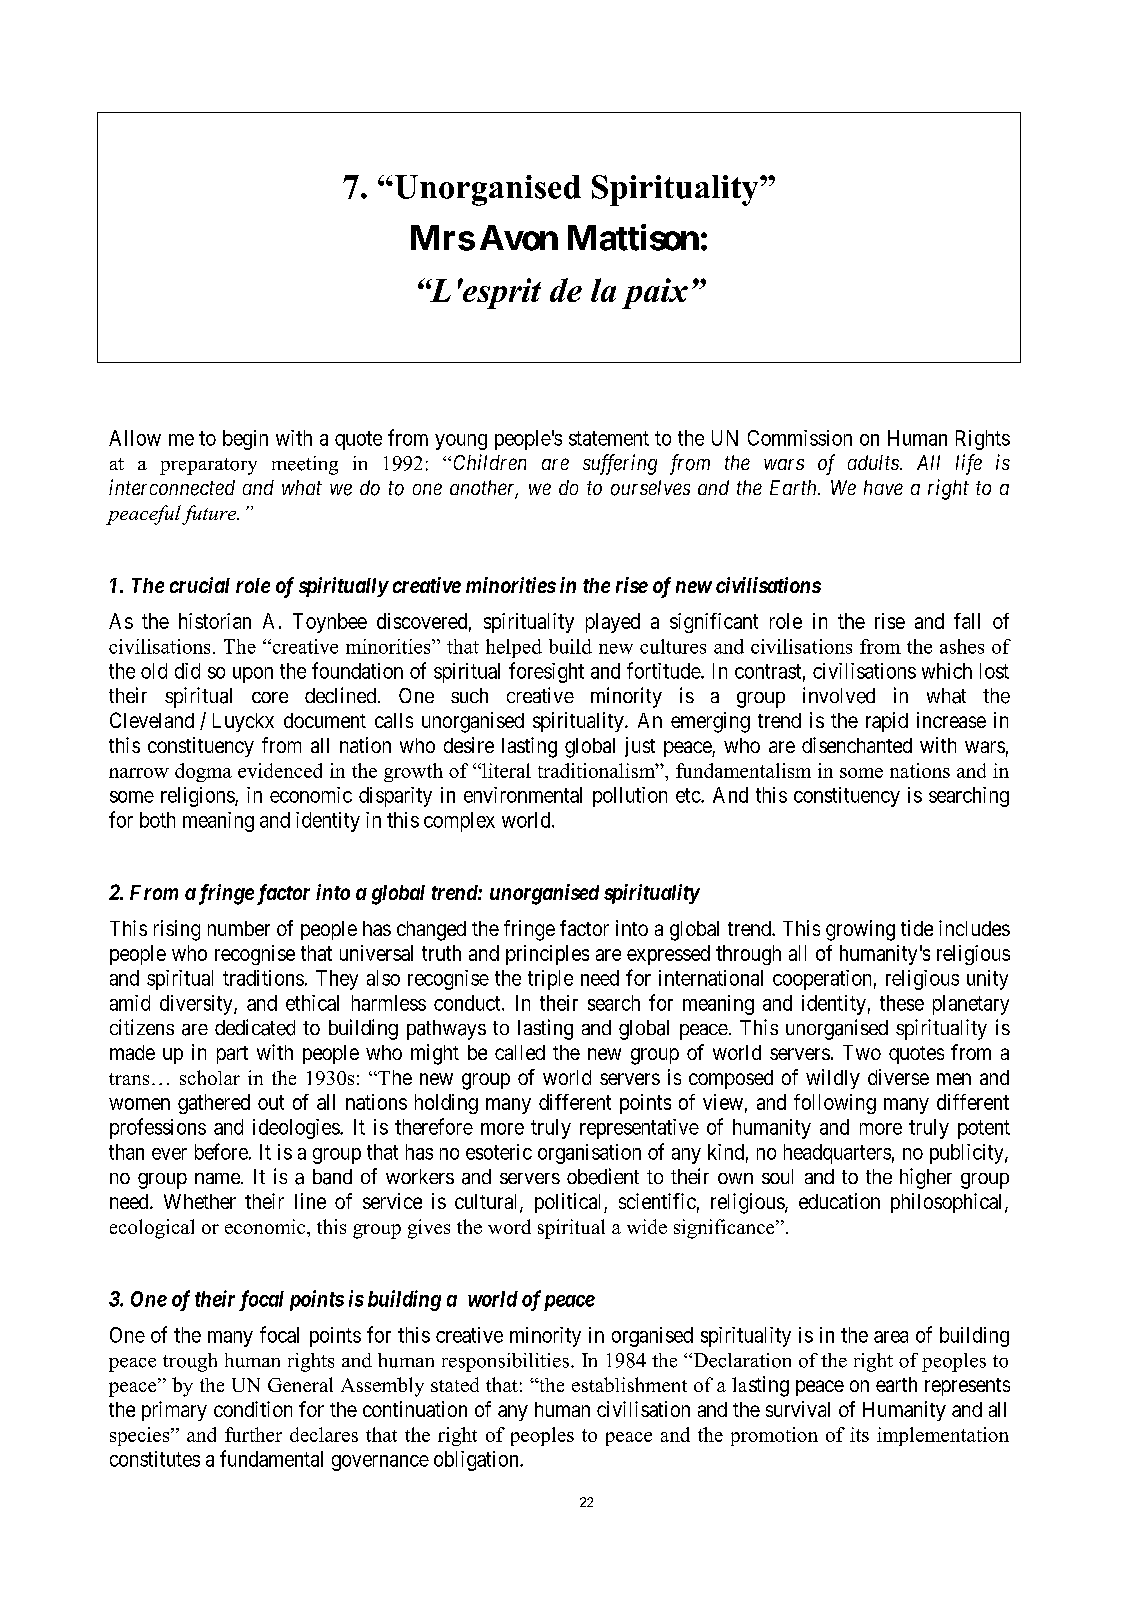 Image resolution: width=1140 pixels, height=1613 pixels. What do you see at coordinates (589, 1154) in the screenshot?
I see `organisation` at bounding box center [589, 1154].
